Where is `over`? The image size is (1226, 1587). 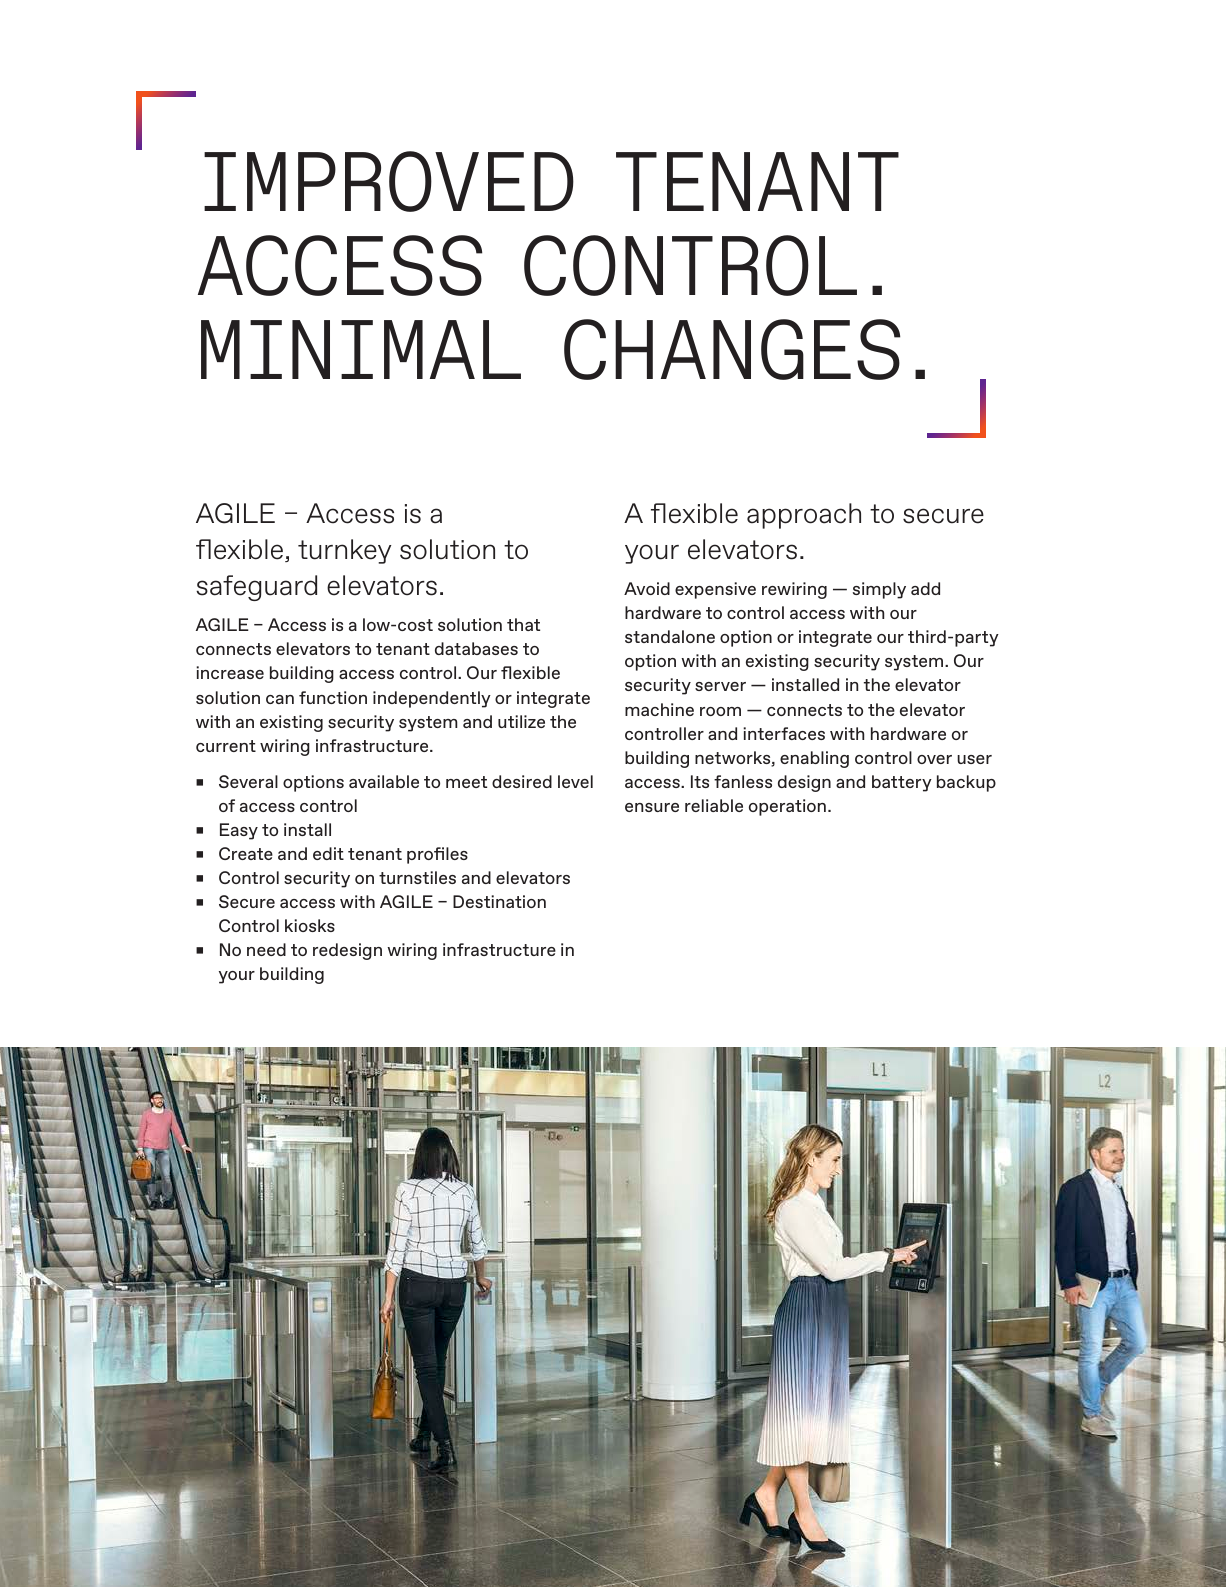 over is located at coordinates (934, 759).
